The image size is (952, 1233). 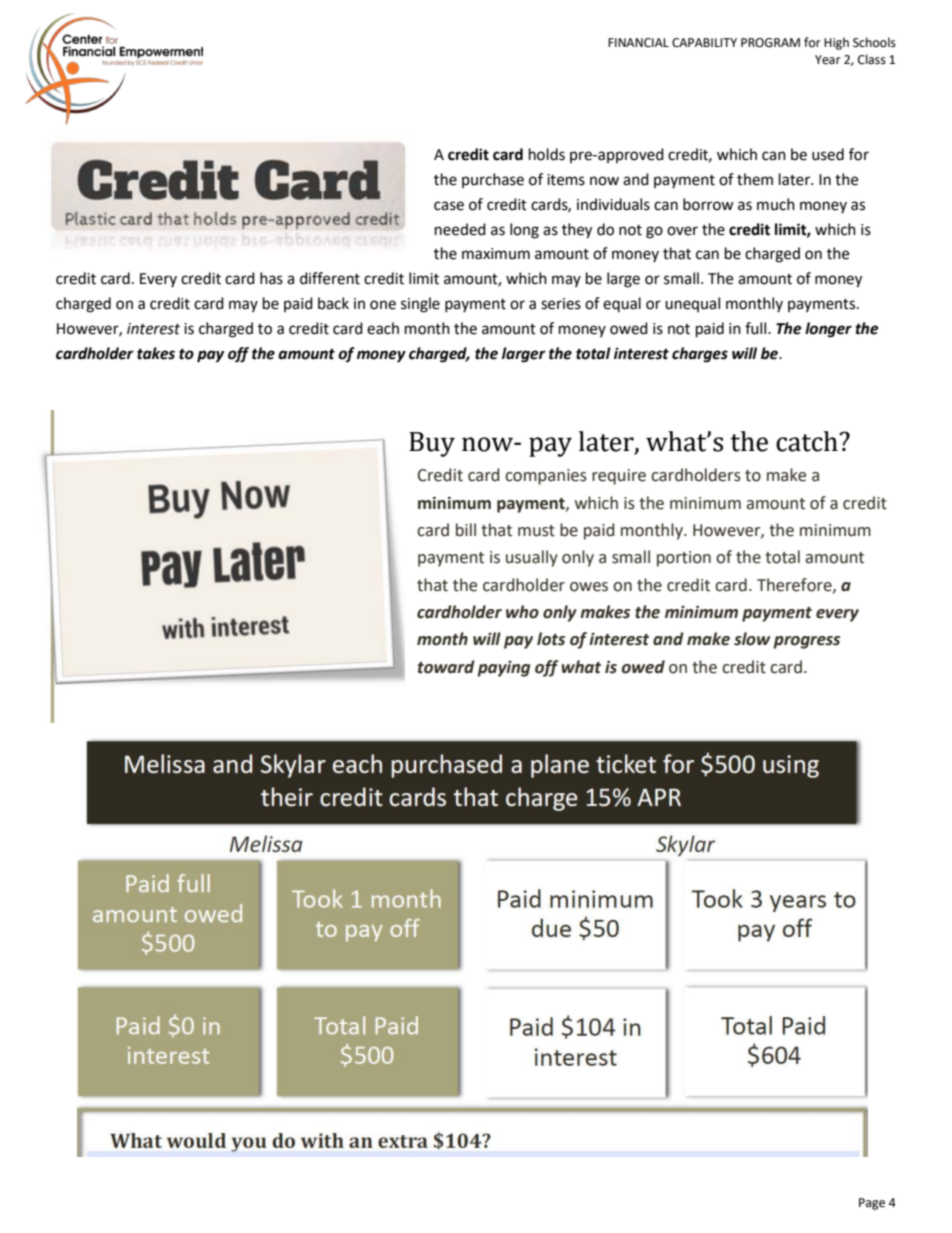 What do you see at coordinates (547, 154) in the document?
I see `holds` at bounding box center [547, 154].
